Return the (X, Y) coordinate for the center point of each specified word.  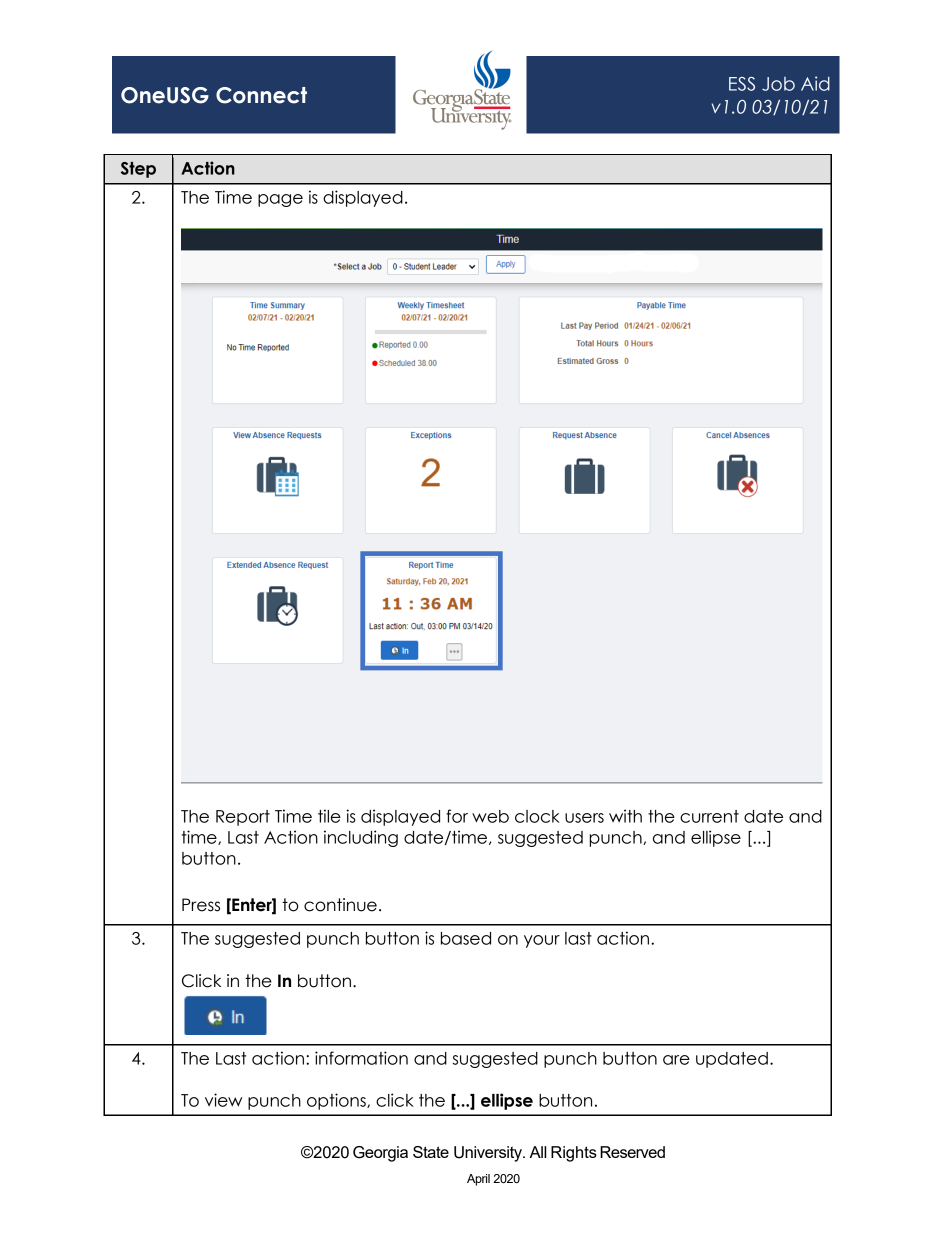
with (625, 816)
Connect (261, 95)
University (489, 1154)
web (490, 816)
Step (138, 170)
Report (243, 818)
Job (778, 84)
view (223, 1100)
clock (537, 816)
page (280, 200)
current (709, 816)
